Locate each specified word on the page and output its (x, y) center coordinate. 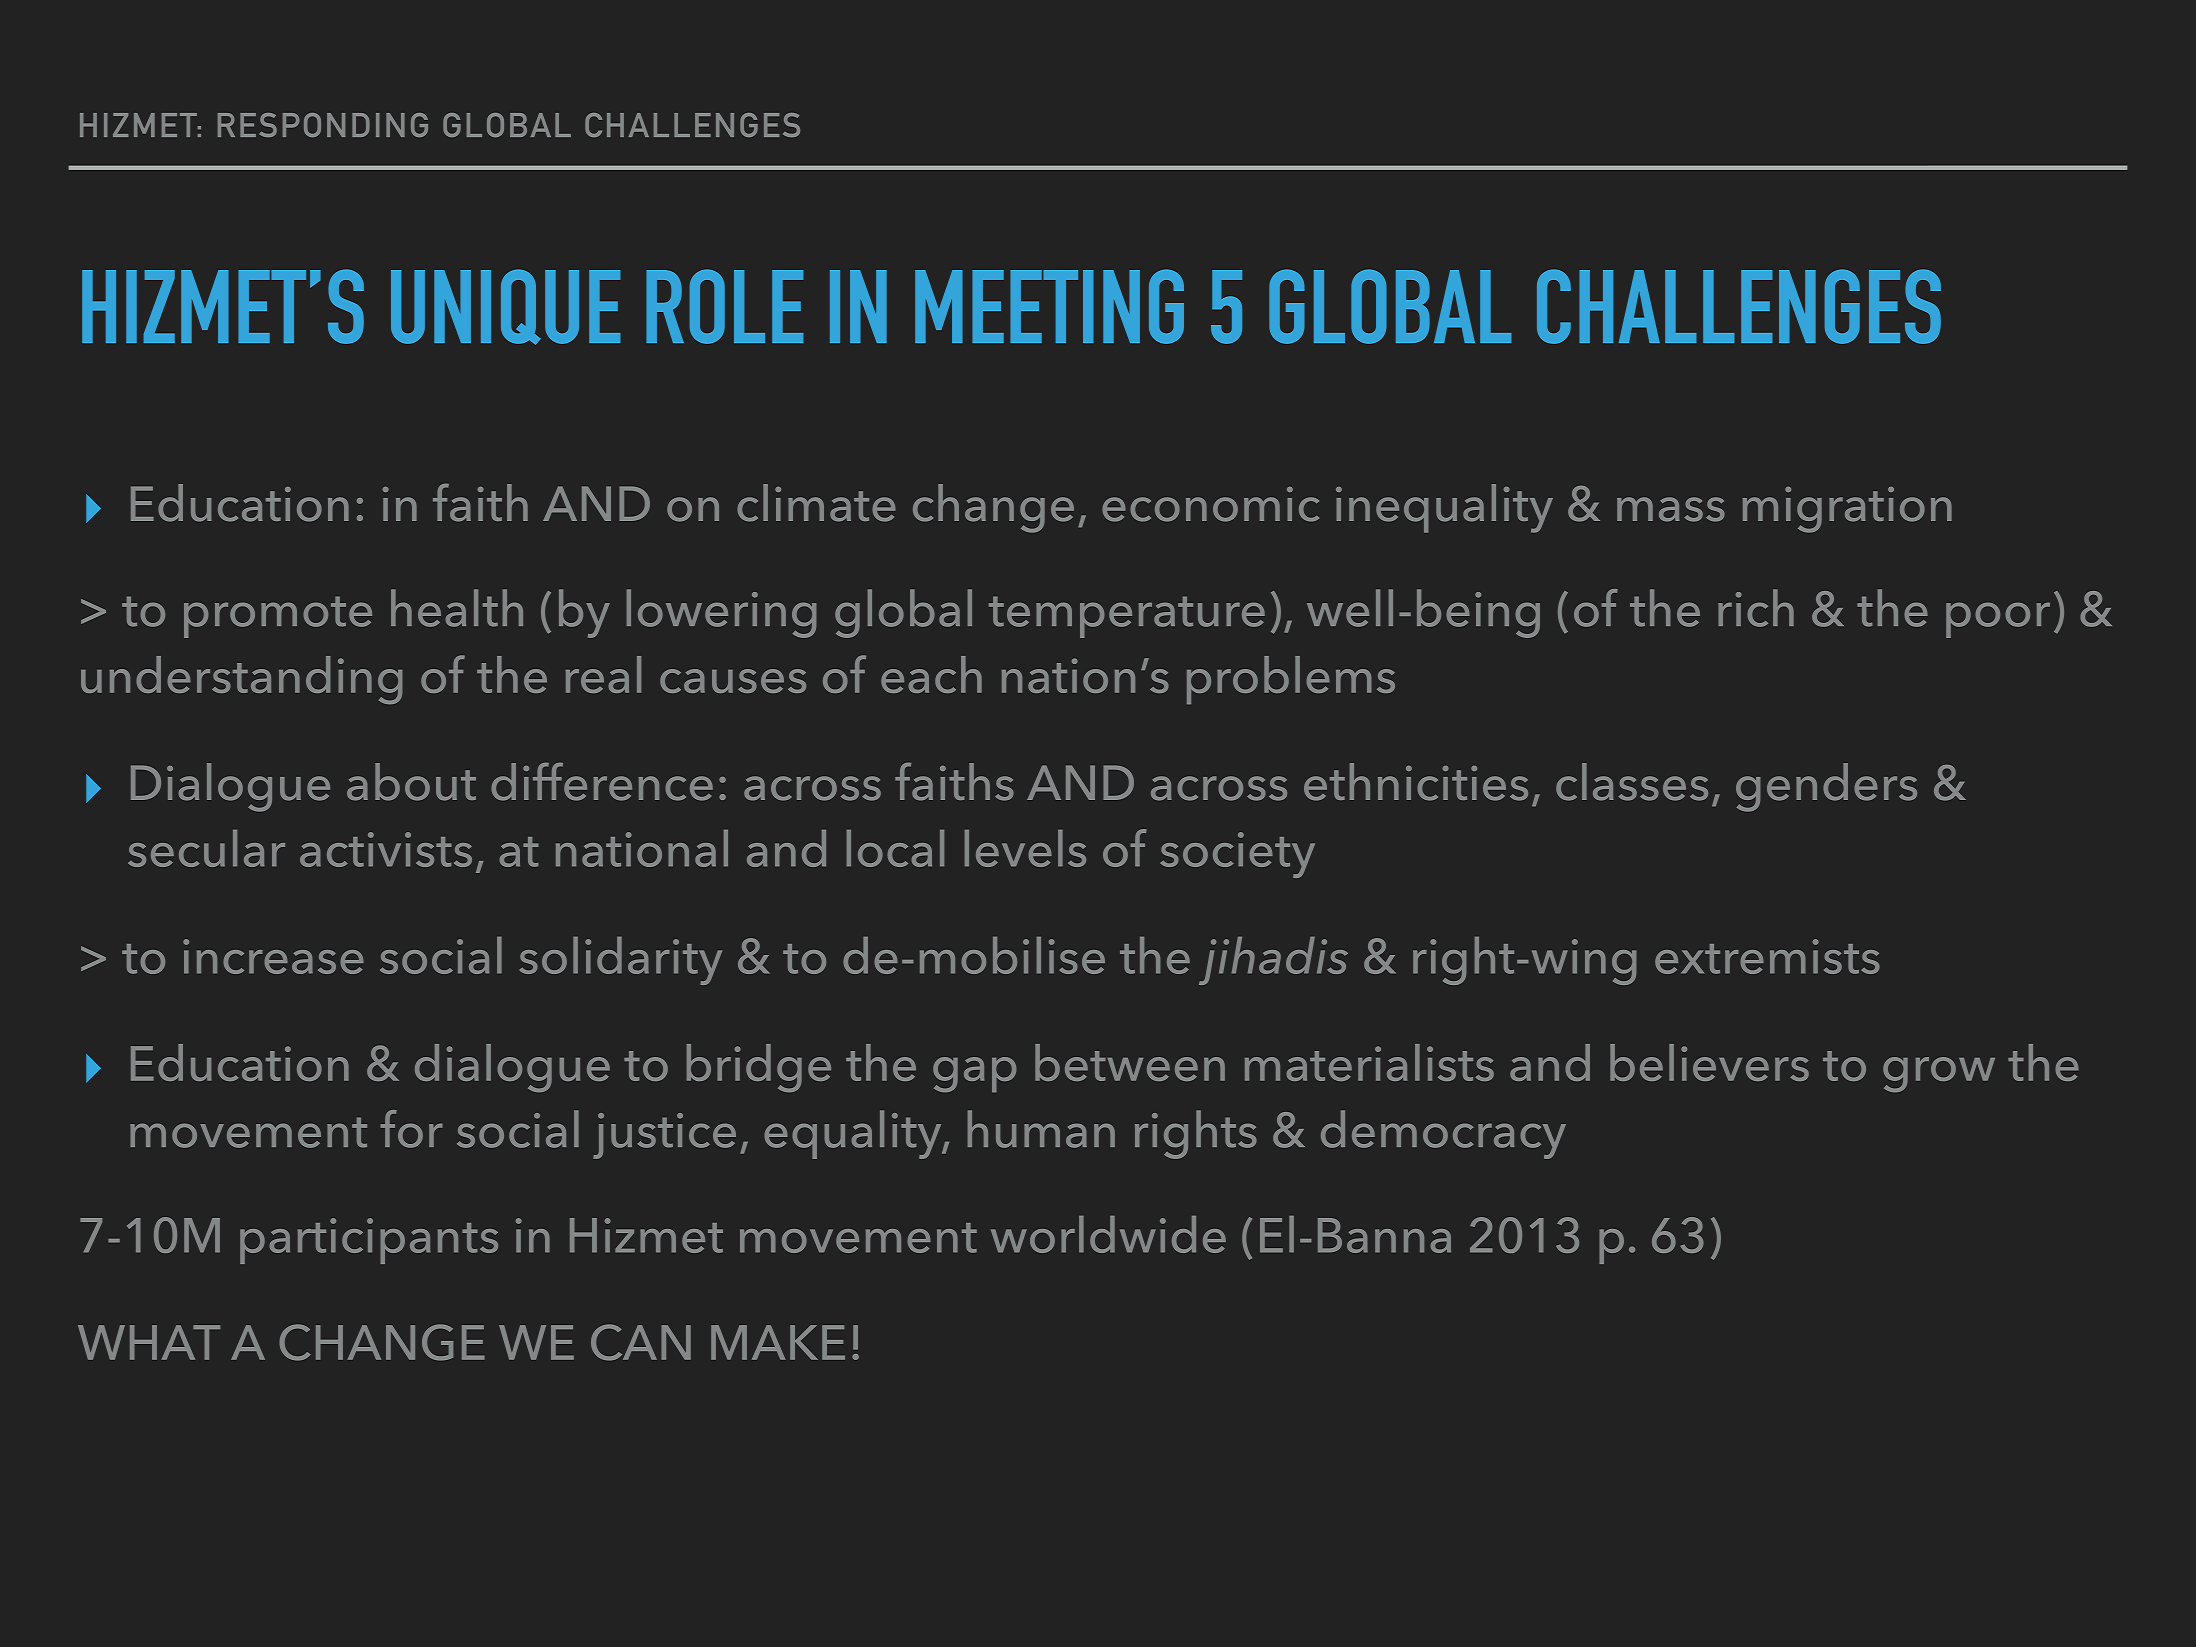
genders (1826, 787)
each (931, 674)
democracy (1443, 1134)
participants (369, 1241)
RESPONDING (323, 125)
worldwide (1108, 1234)
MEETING (1049, 306)
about (411, 782)
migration (1847, 510)
